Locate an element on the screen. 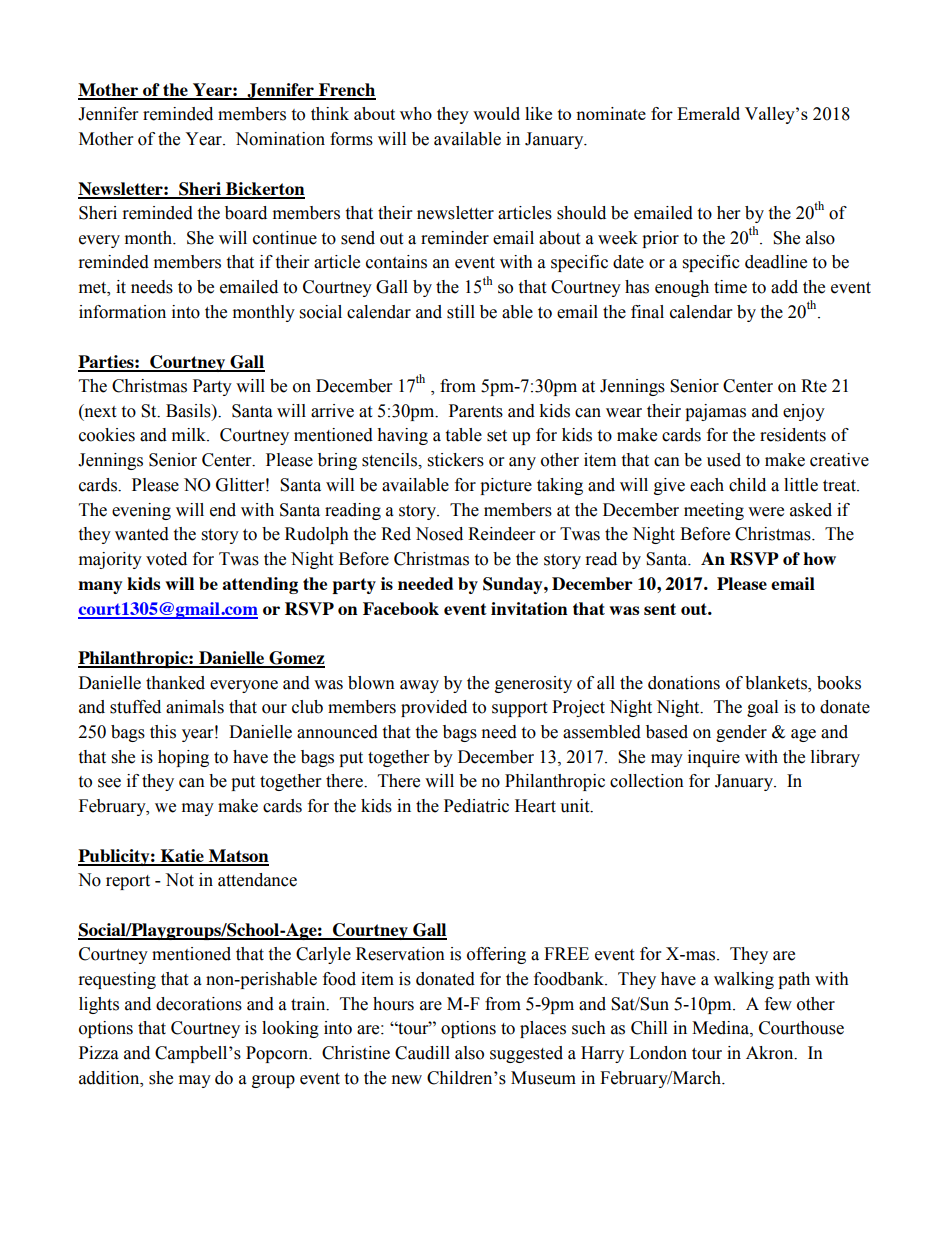 The width and height of the screenshot is (952, 1233). information is located at coordinates (122, 312).
